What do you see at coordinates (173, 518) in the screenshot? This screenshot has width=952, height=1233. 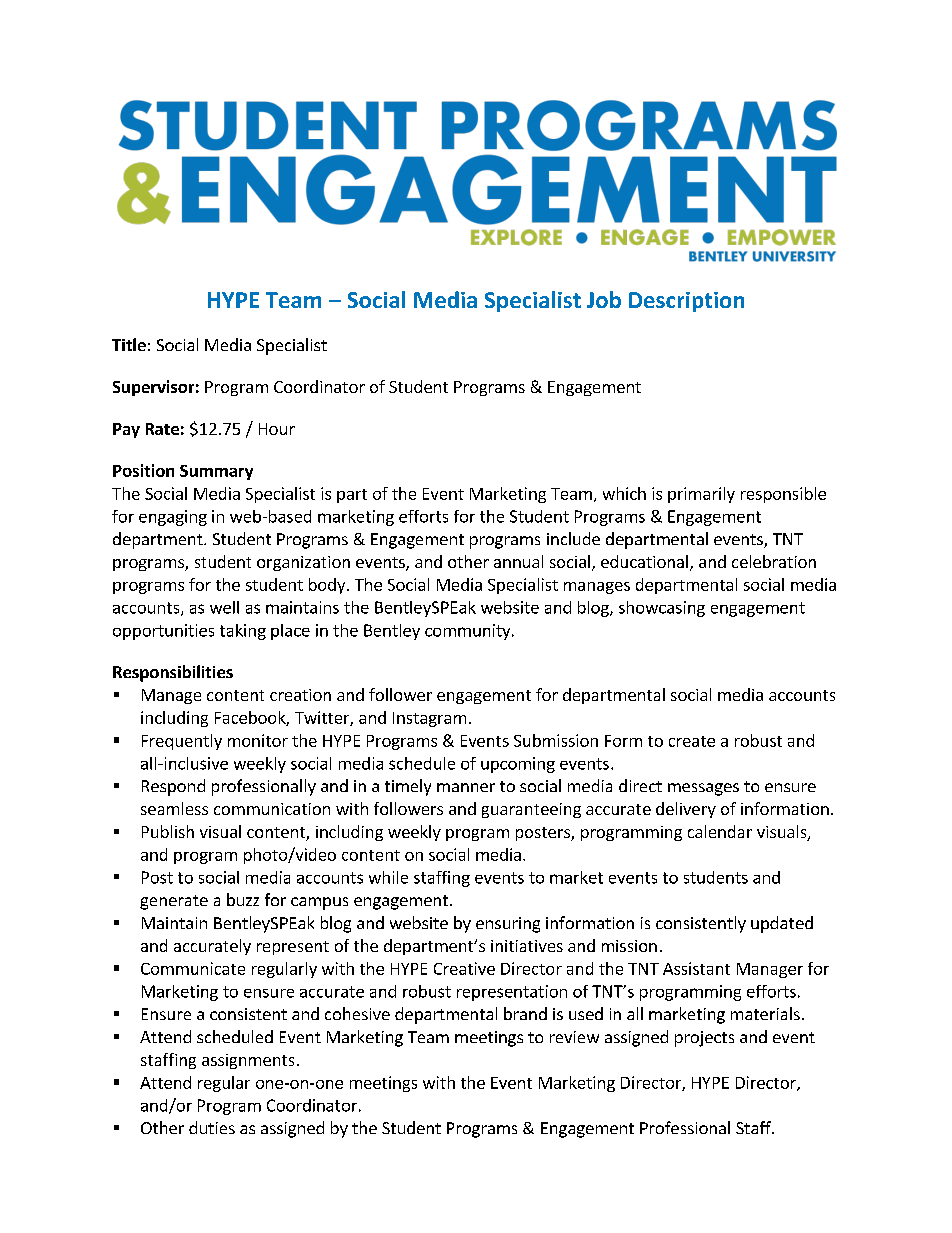 I see `engaging` at bounding box center [173, 518].
